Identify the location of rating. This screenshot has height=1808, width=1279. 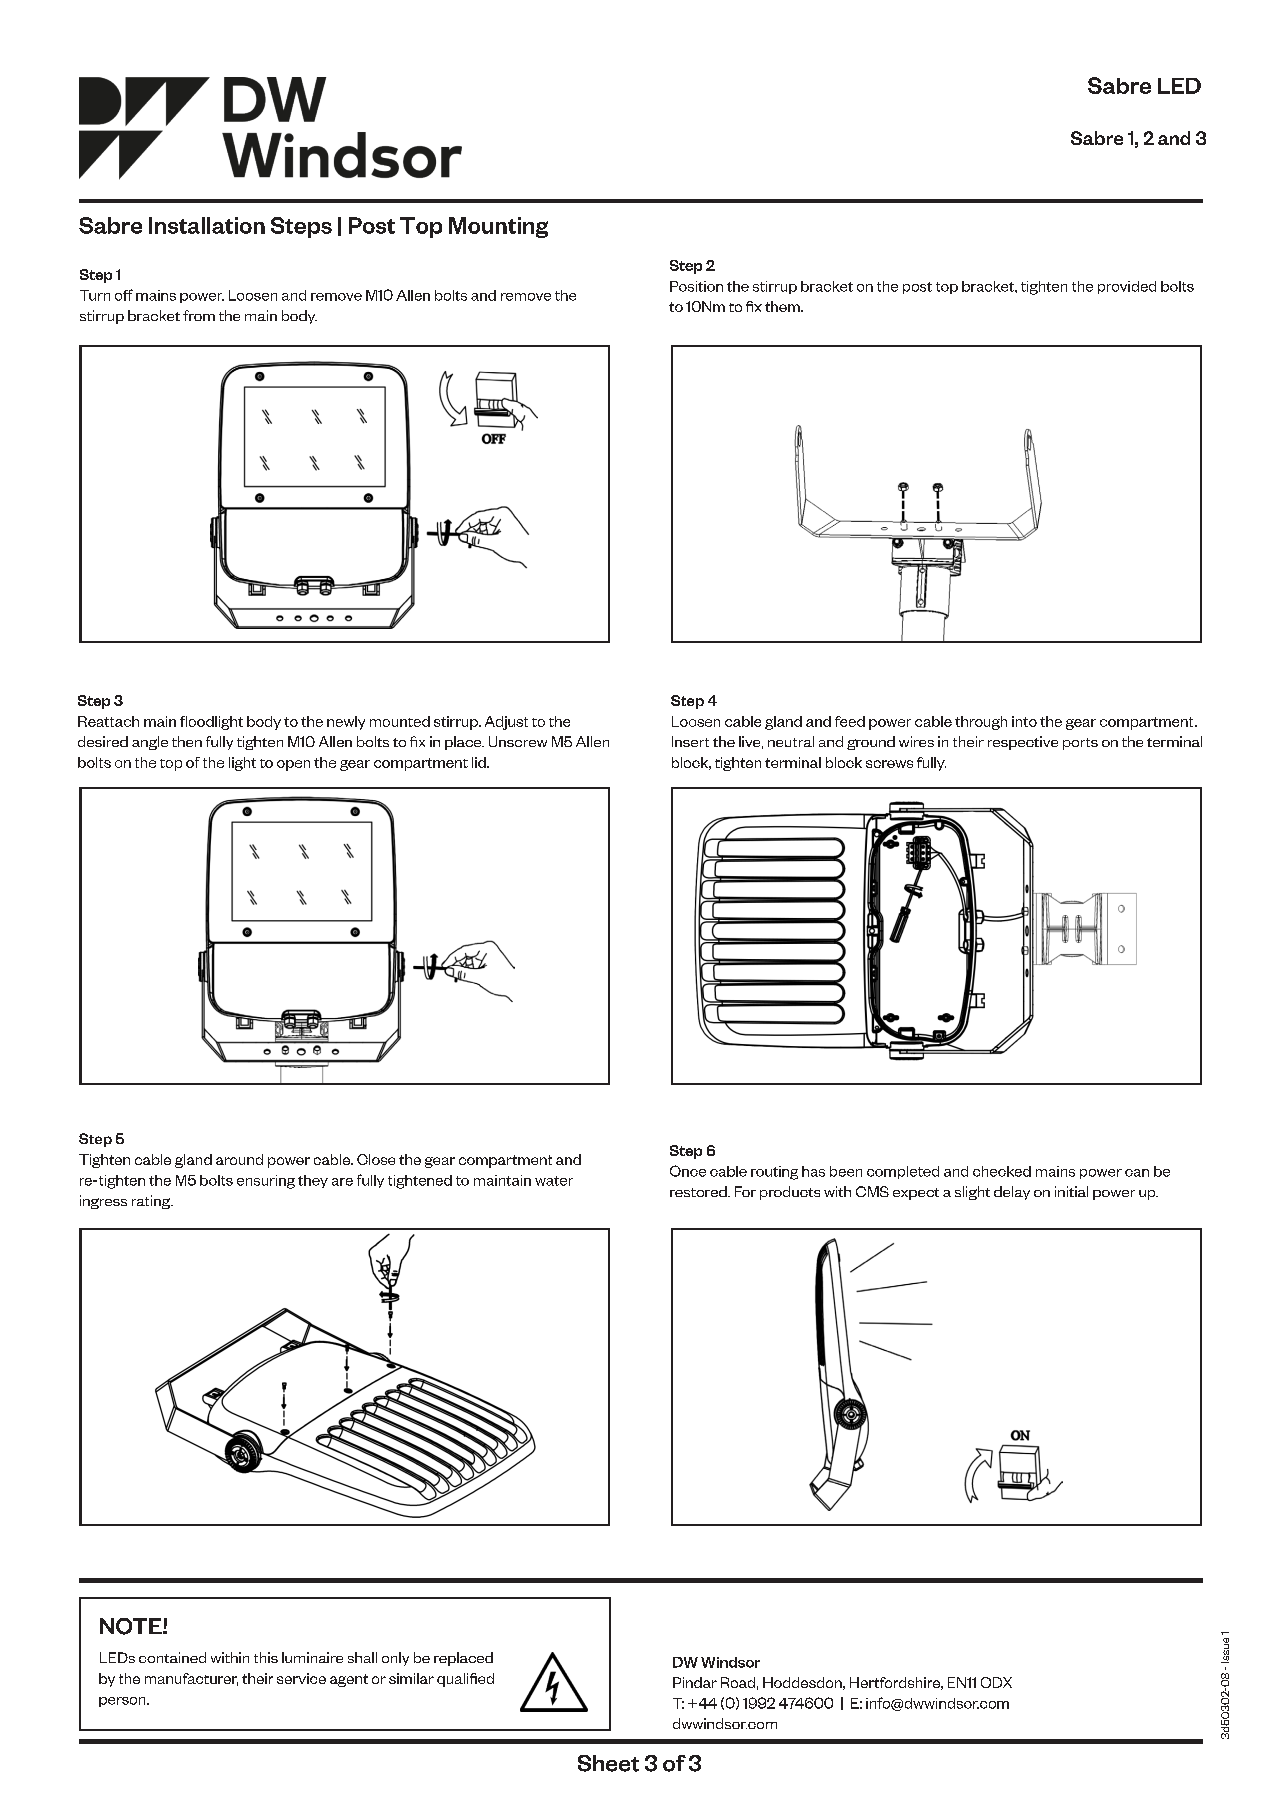
(152, 1202).
